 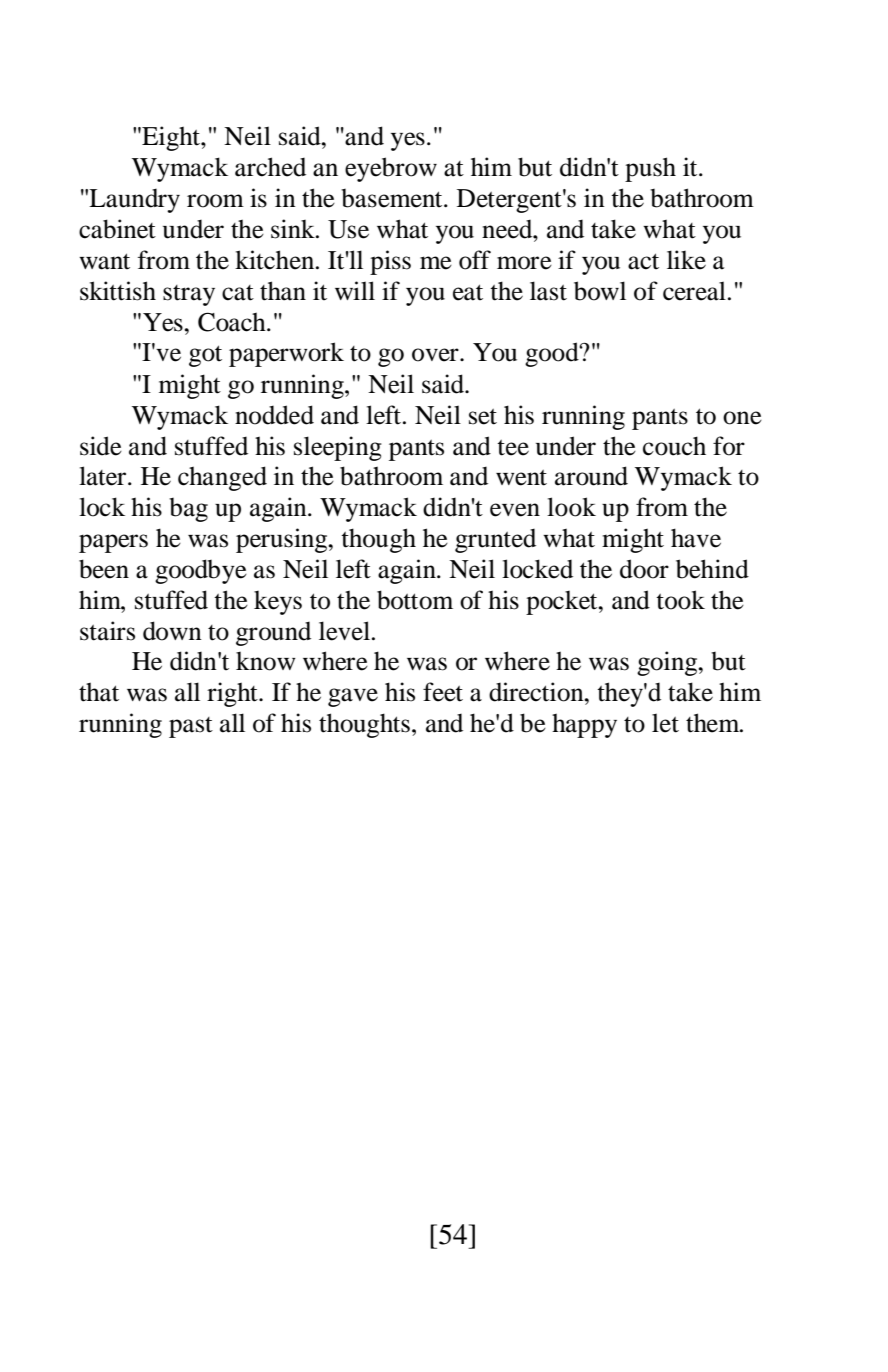 What do you see at coordinates (191, 727) in the screenshot?
I see `past` at bounding box center [191, 727].
